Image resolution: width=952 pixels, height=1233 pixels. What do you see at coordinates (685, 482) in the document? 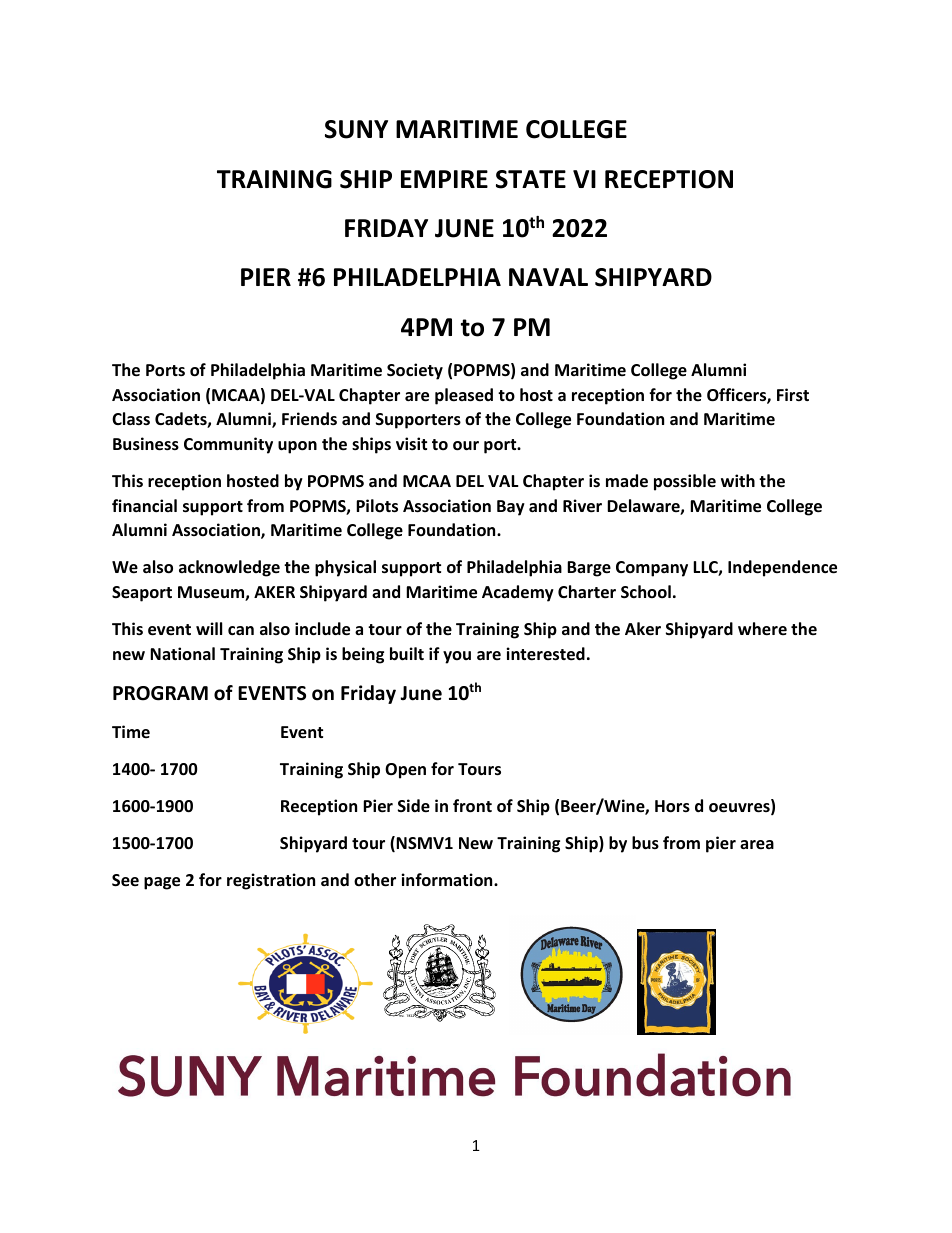
I see `possible` at bounding box center [685, 482].
